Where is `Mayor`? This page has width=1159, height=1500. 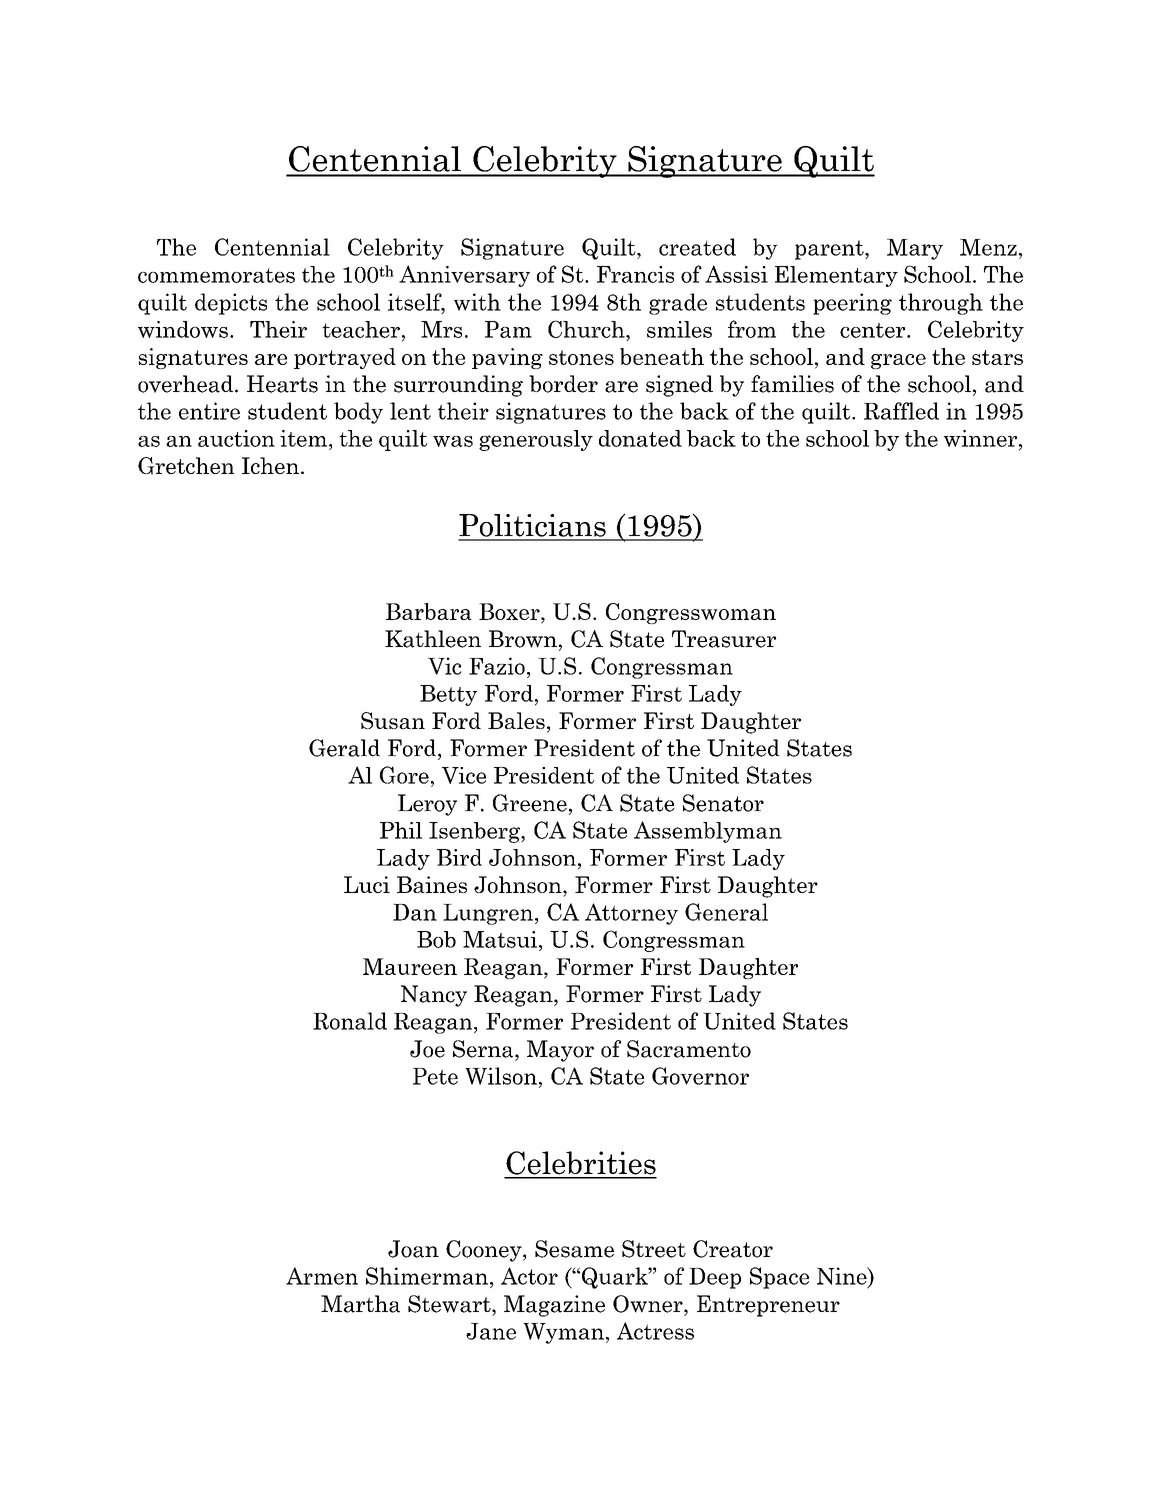 Mayor is located at coordinates (560, 1051).
